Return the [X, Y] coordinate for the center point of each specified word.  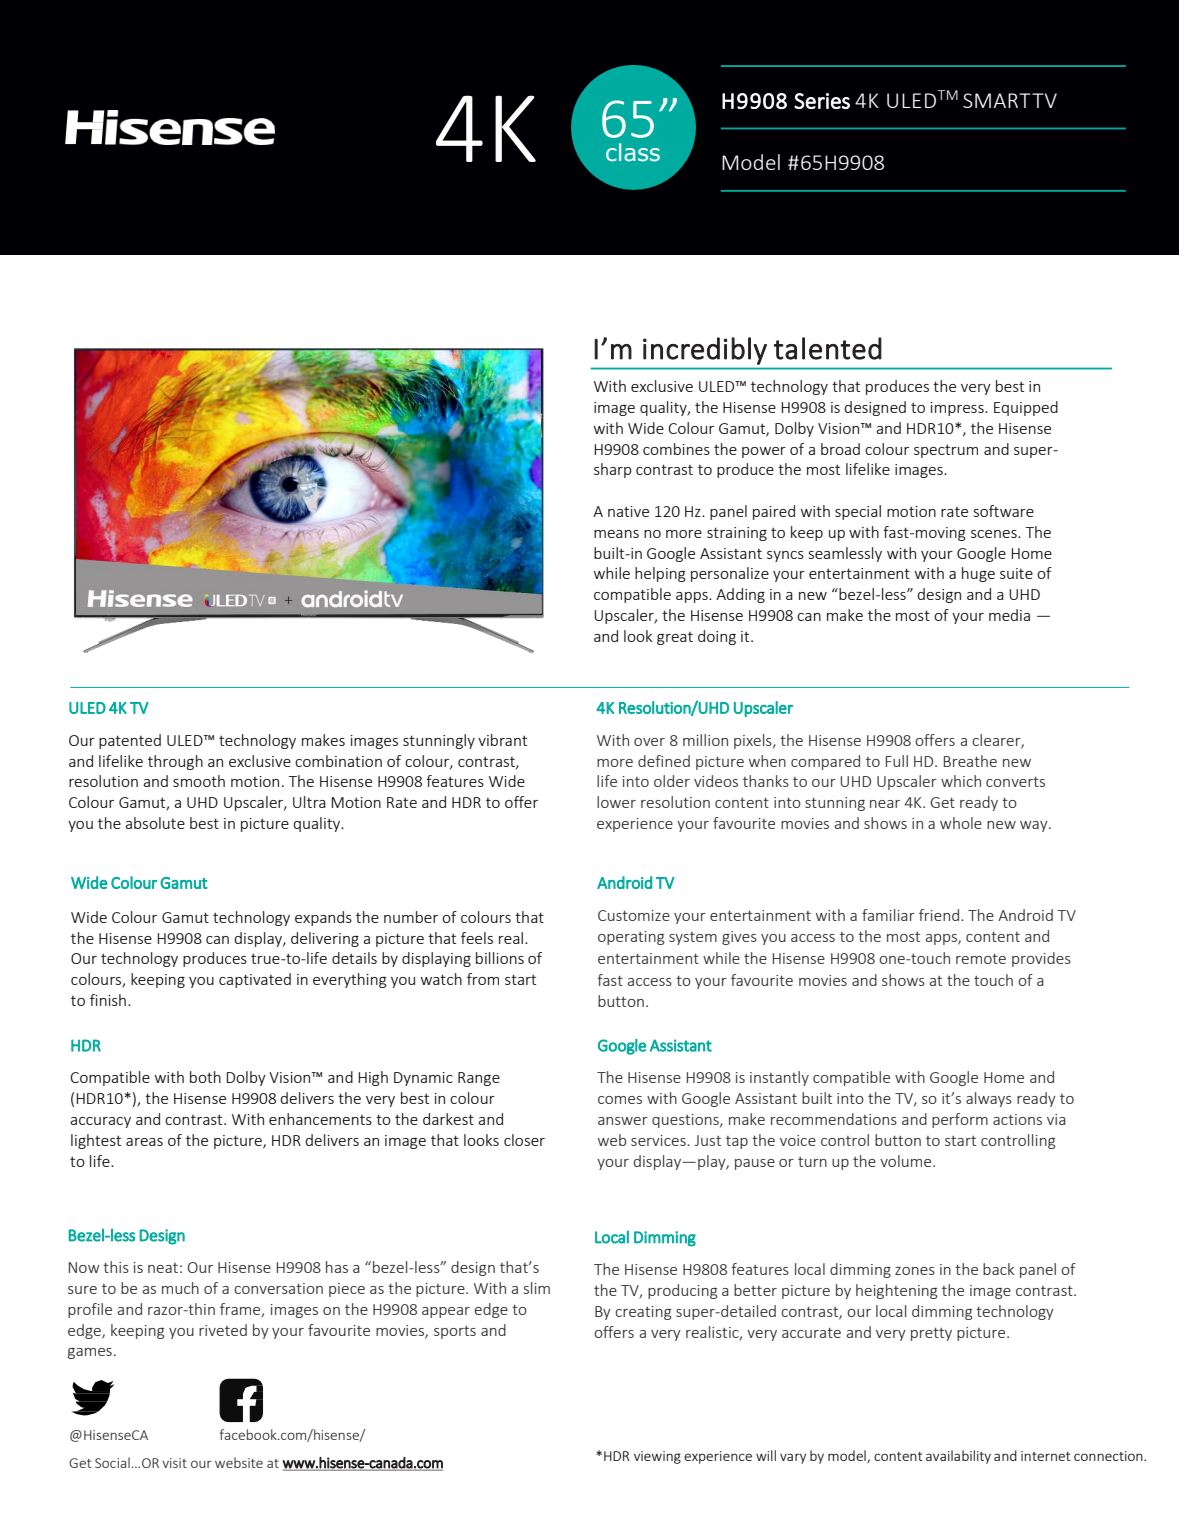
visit [174, 1463]
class [633, 152]
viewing [657, 1457]
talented [828, 348]
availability [958, 1457]
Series [822, 101]
